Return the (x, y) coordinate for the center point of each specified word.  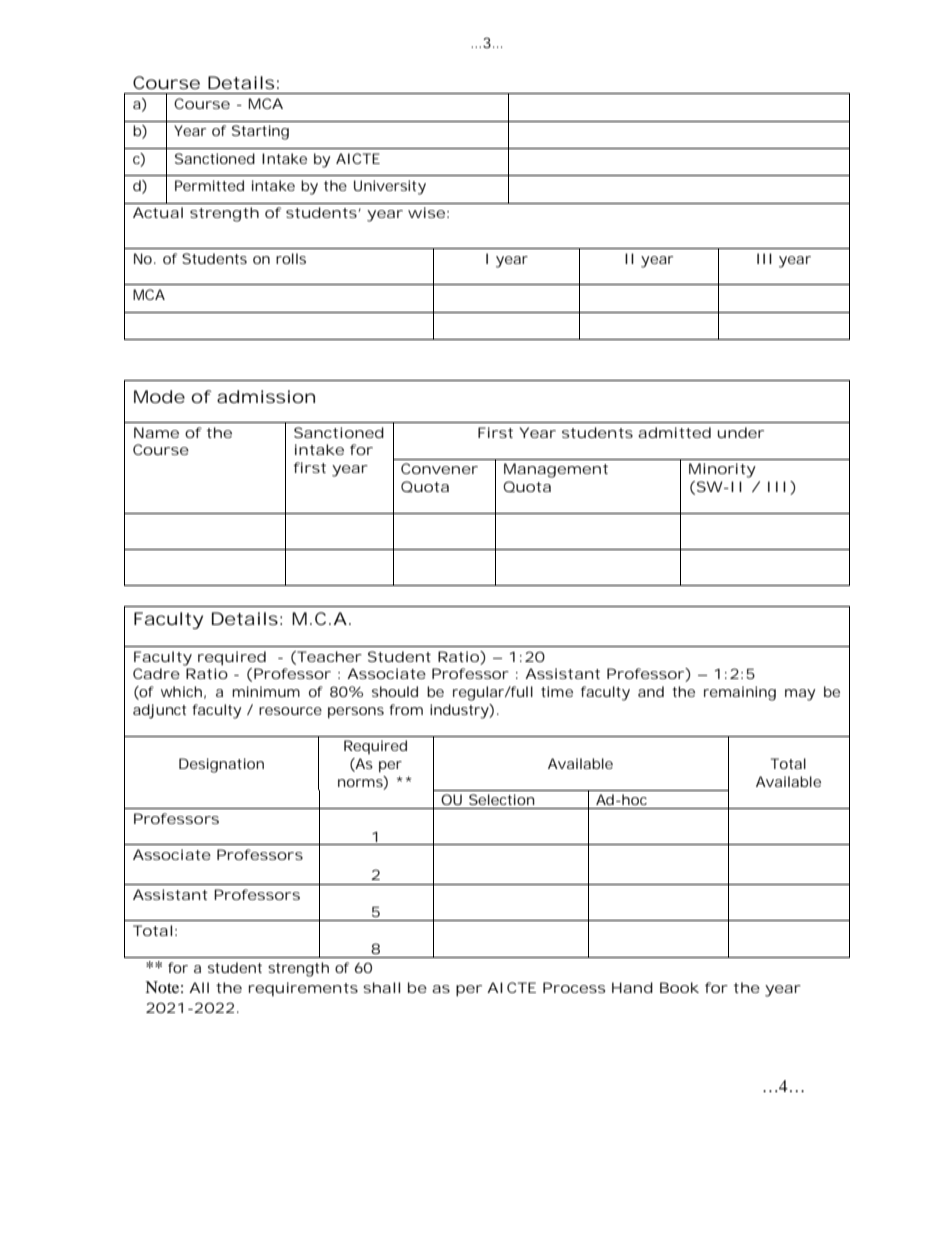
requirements (303, 989)
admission (266, 396)
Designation (221, 765)
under (741, 432)
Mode (159, 396)
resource (290, 711)
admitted (674, 432)
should (395, 691)
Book (679, 987)
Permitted (209, 185)
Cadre (156, 673)
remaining (740, 693)
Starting (260, 132)
